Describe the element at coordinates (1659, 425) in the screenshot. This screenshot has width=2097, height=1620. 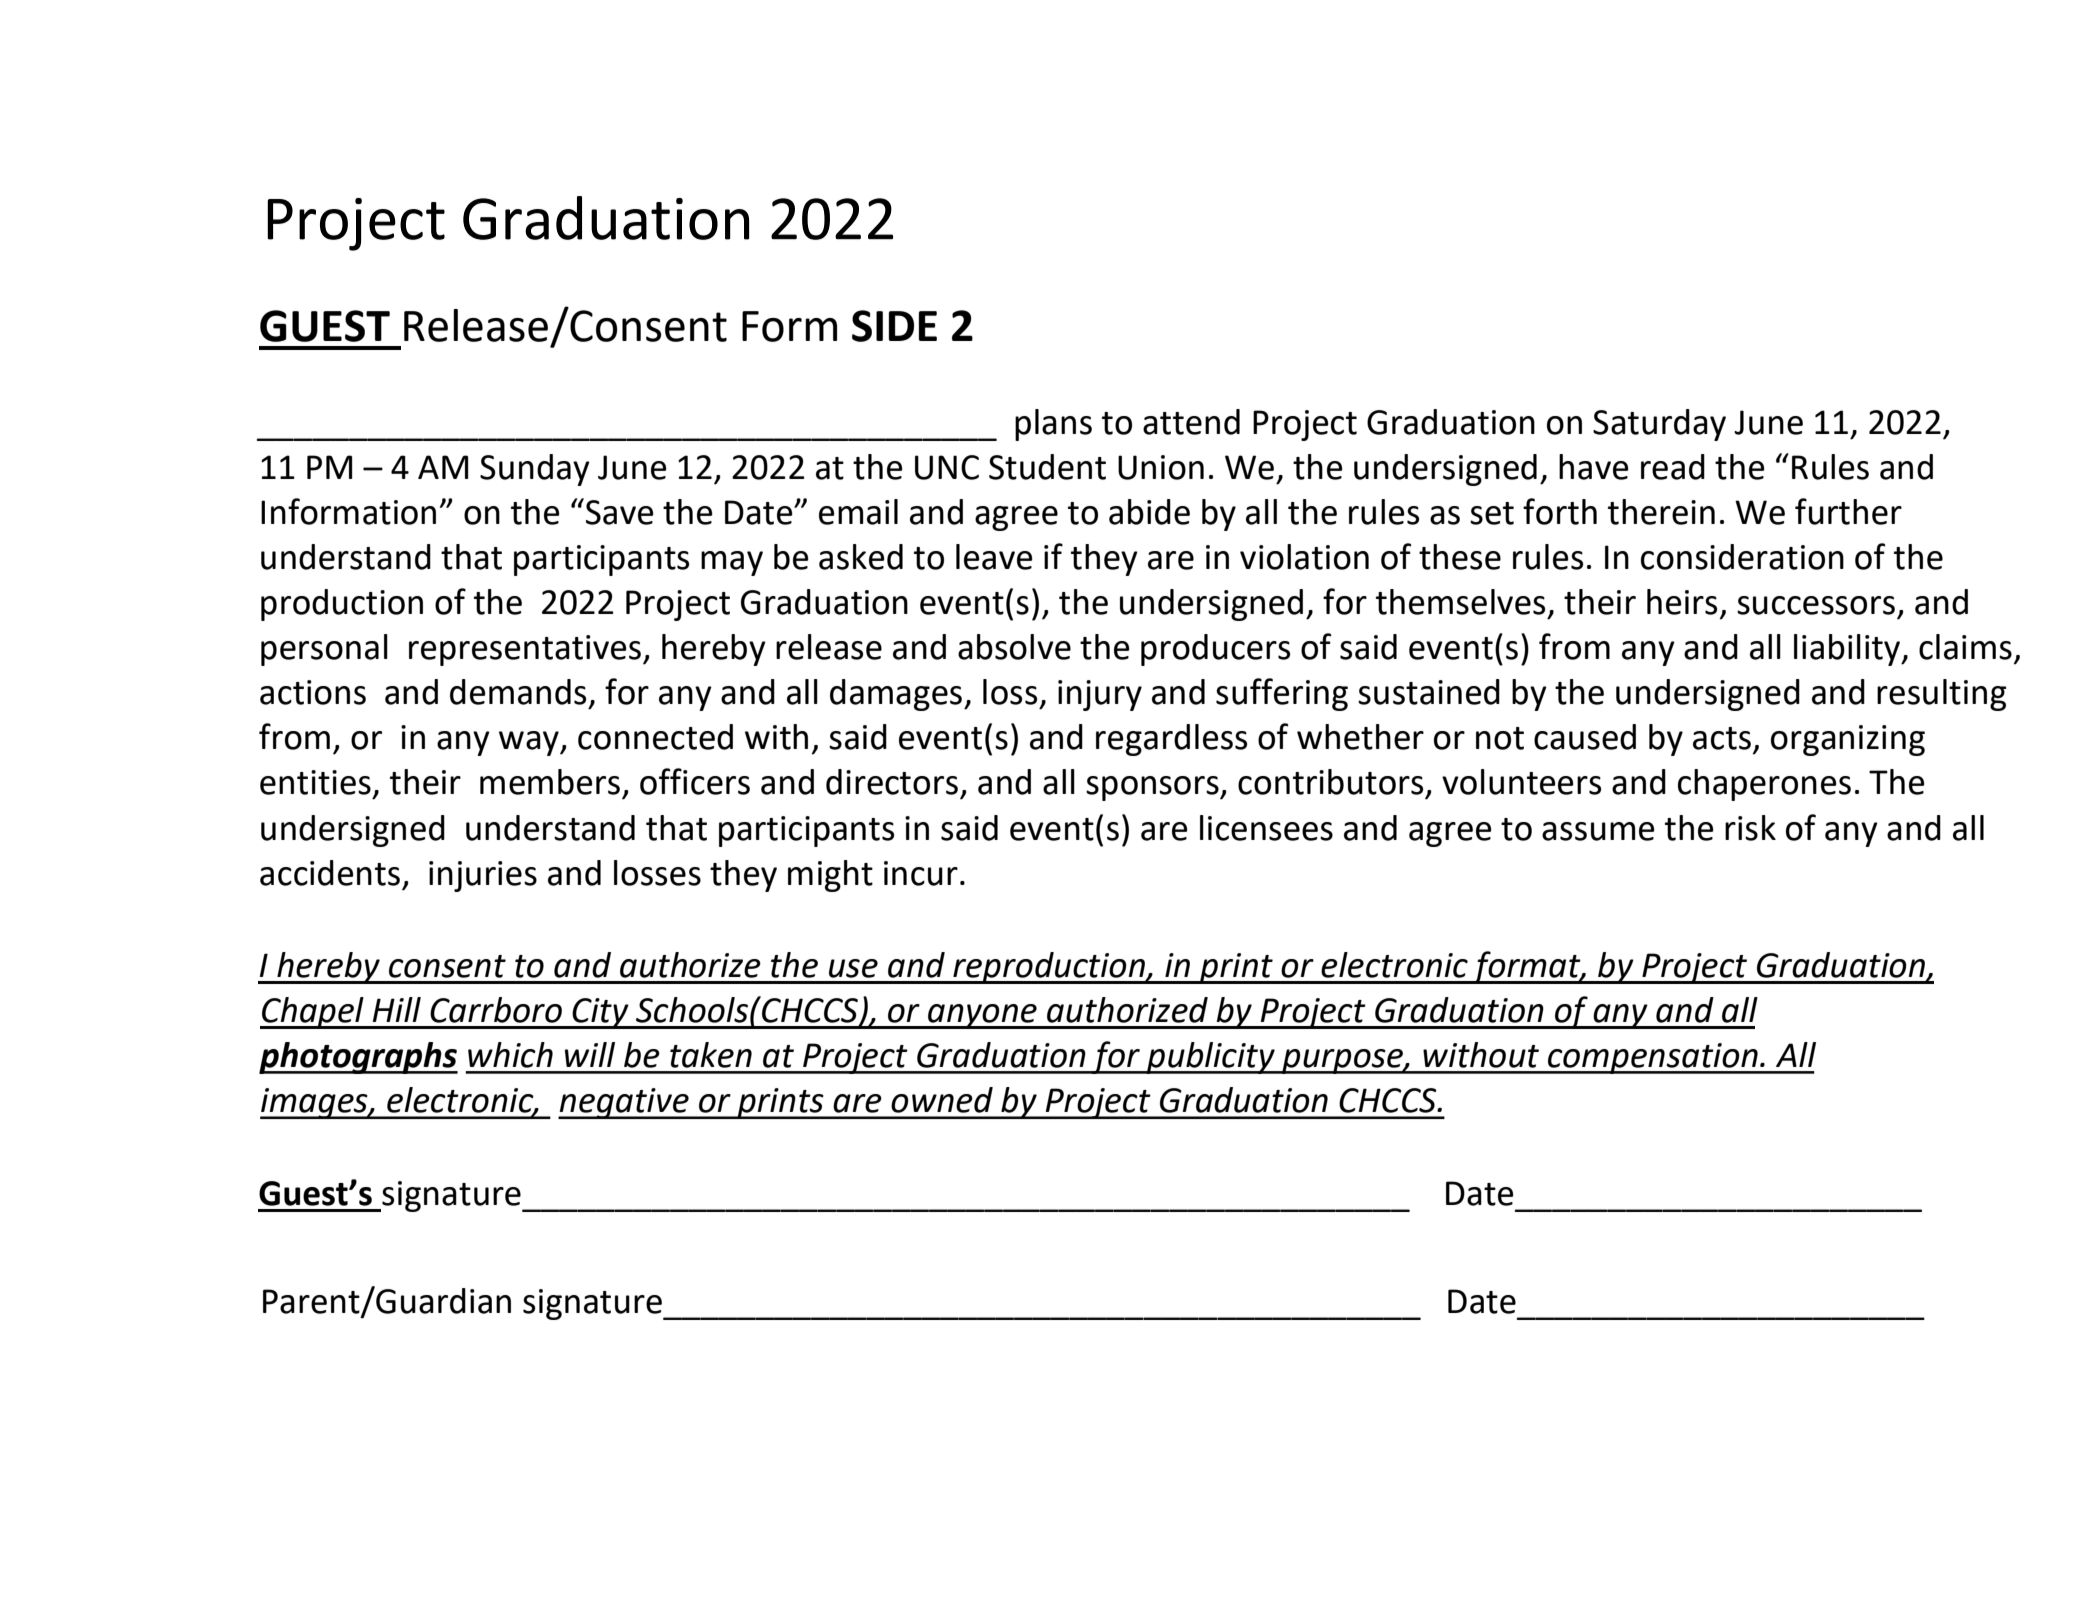
I see `Saturday` at that location.
